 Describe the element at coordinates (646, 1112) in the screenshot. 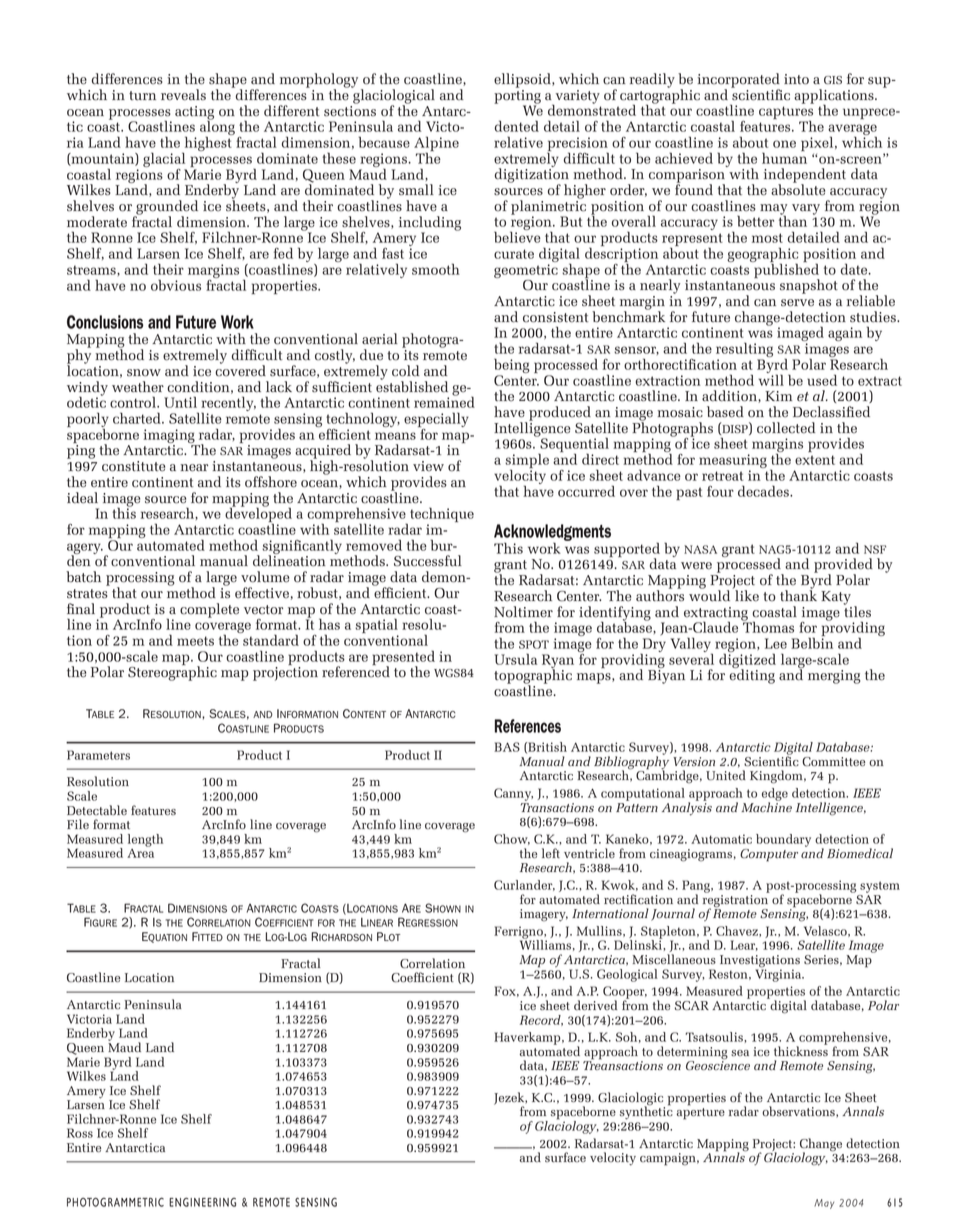

I see `synthetic` at that location.
